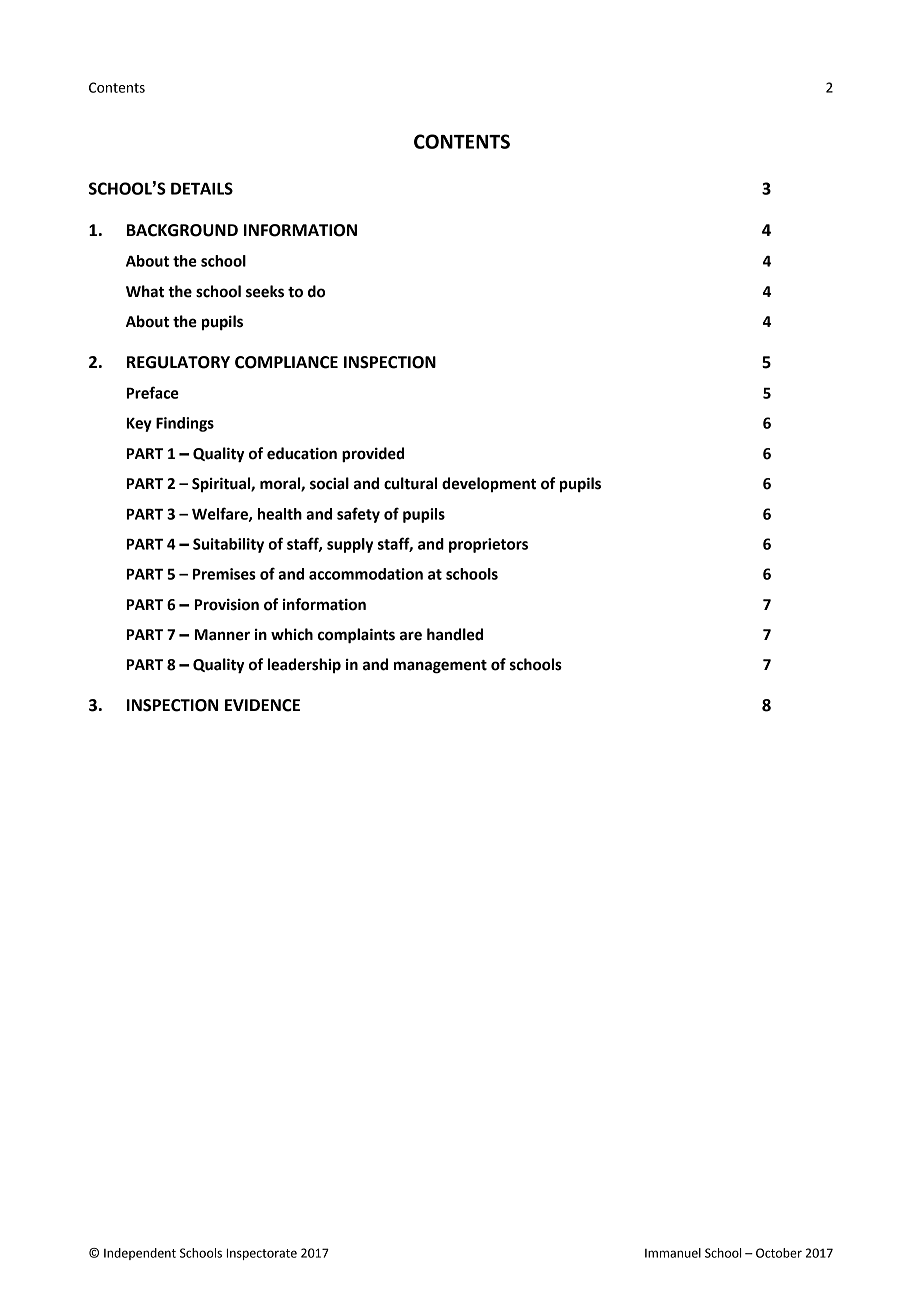 This screenshot has height=1308, width=924. What do you see at coordinates (182, 230) in the screenshot?
I see `BACKGROUND` at bounding box center [182, 230].
